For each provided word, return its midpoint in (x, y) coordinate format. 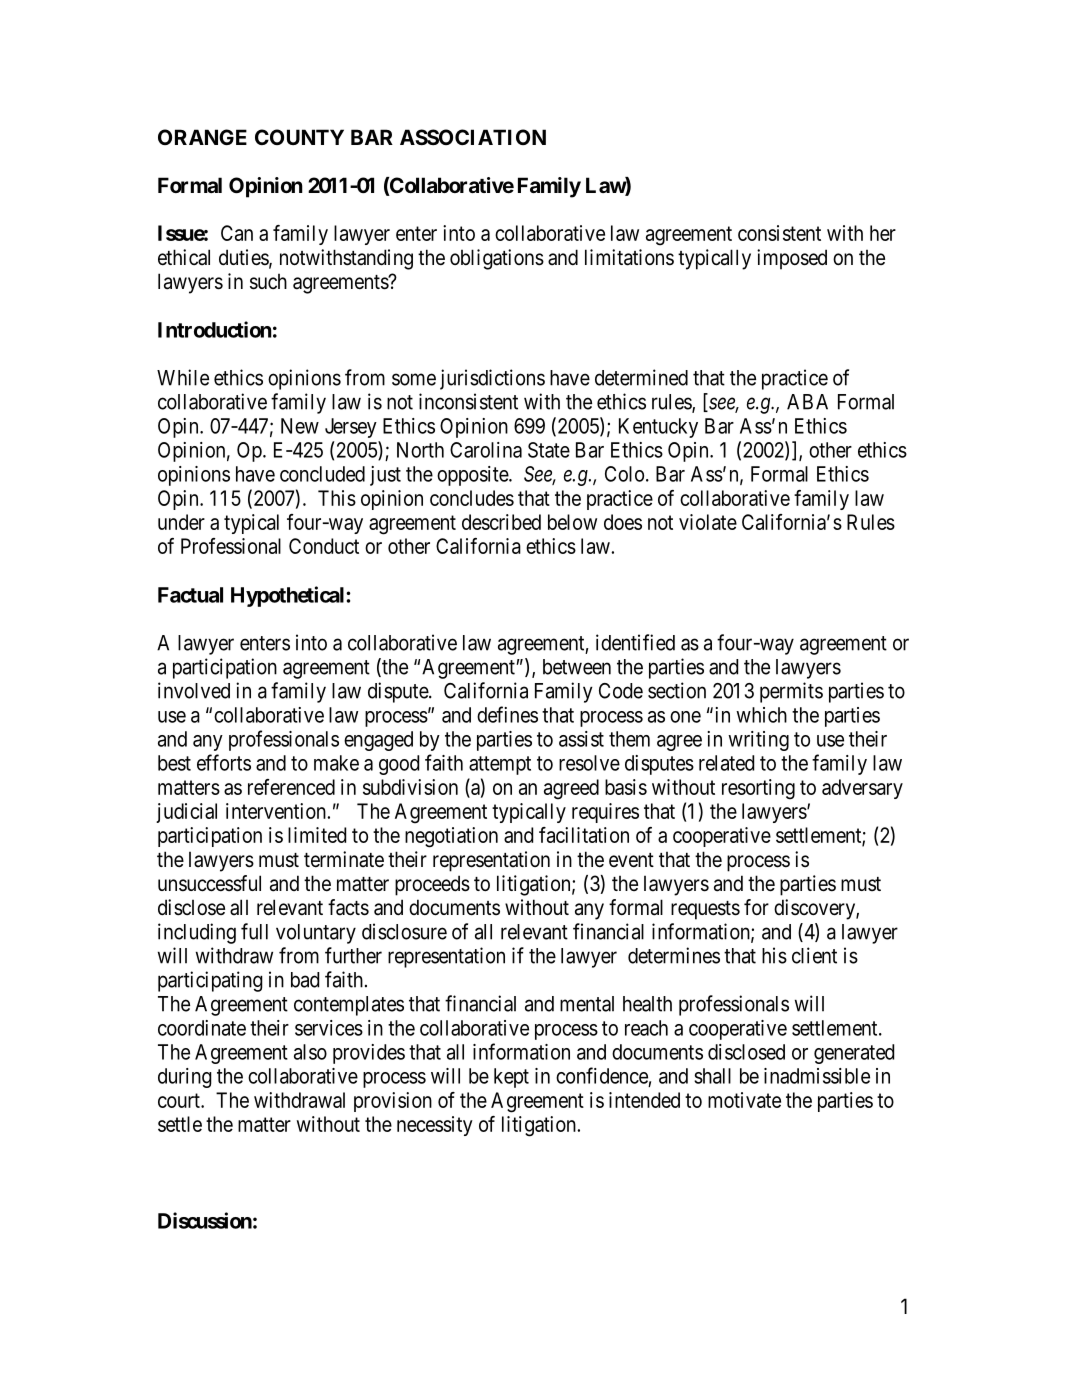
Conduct (324, 546)
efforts (224, 762)
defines (507, 714)
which (761, 715)
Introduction (215, 329)
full (254, 931)
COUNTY (299, 137)
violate (708, 522)
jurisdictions (492, 379)
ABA (807, 402)
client (814, 955)
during (185, 1078)
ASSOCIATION (473, 137)
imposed (792, 259)
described (501, 522)
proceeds (432, 885)
